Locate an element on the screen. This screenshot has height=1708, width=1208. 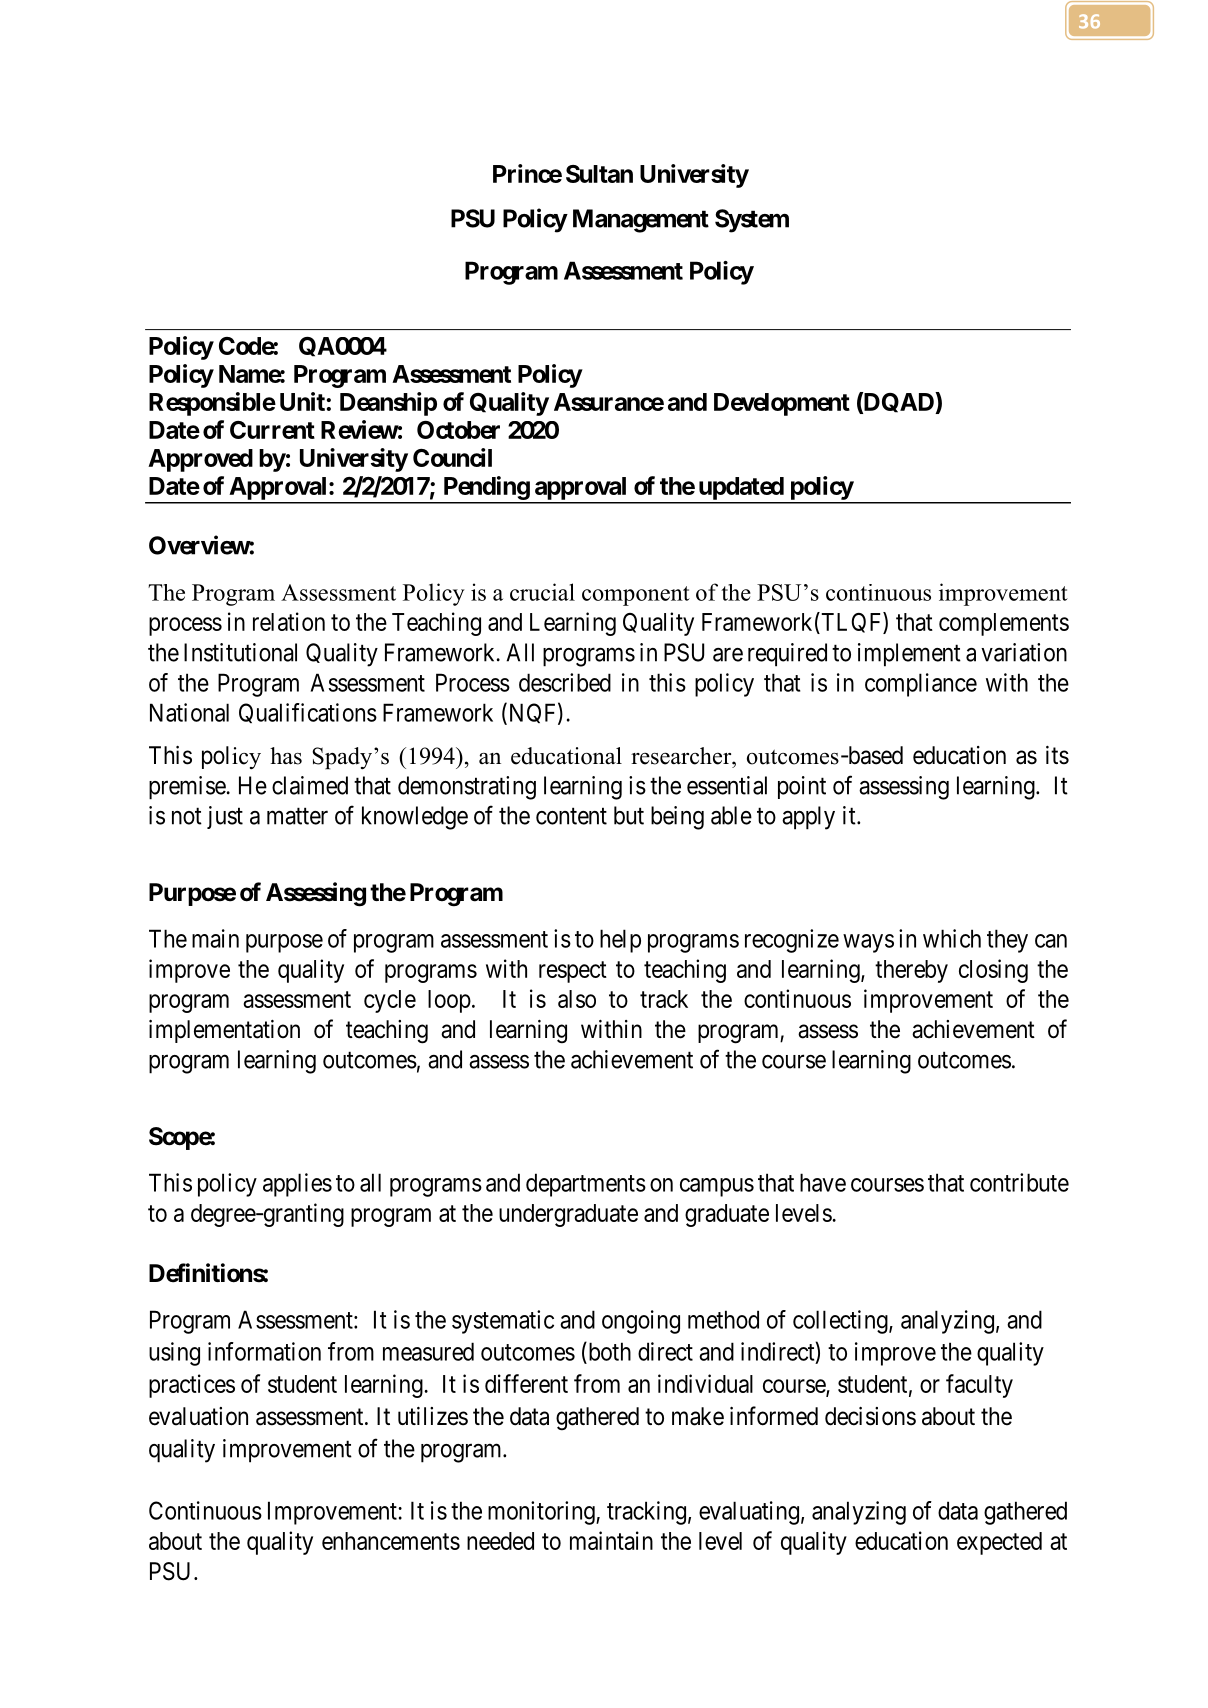
Development is located at coordinates (782, 404).
